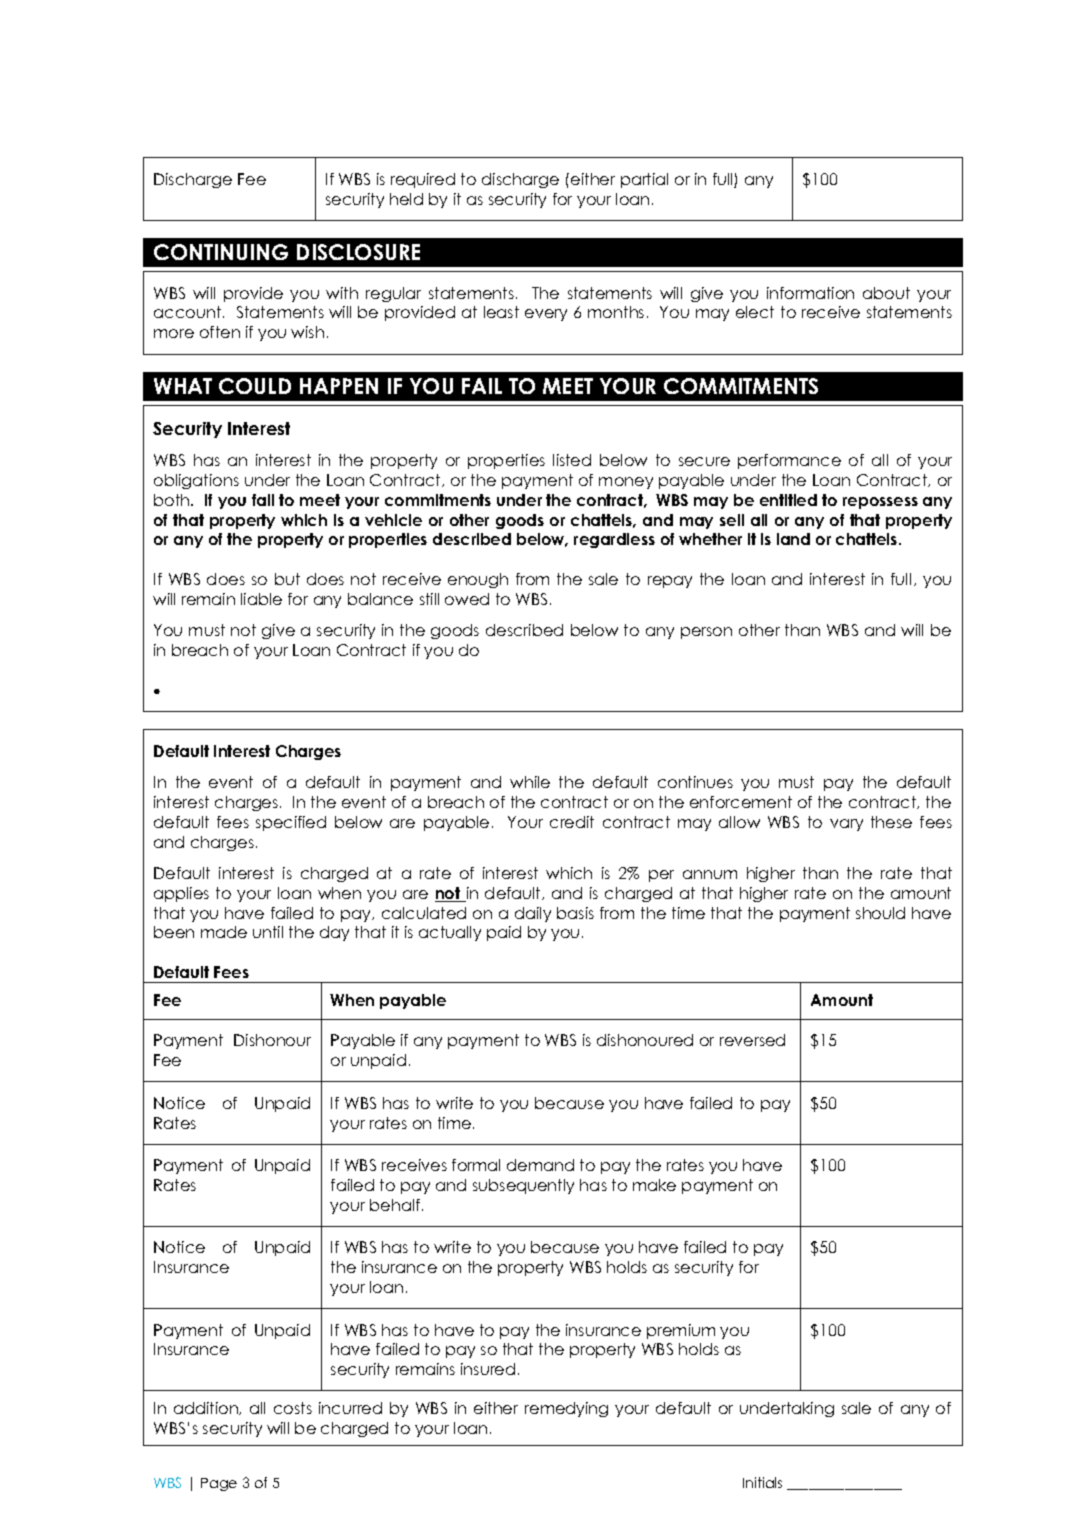  I want to click on credit, so click(572, 822).
